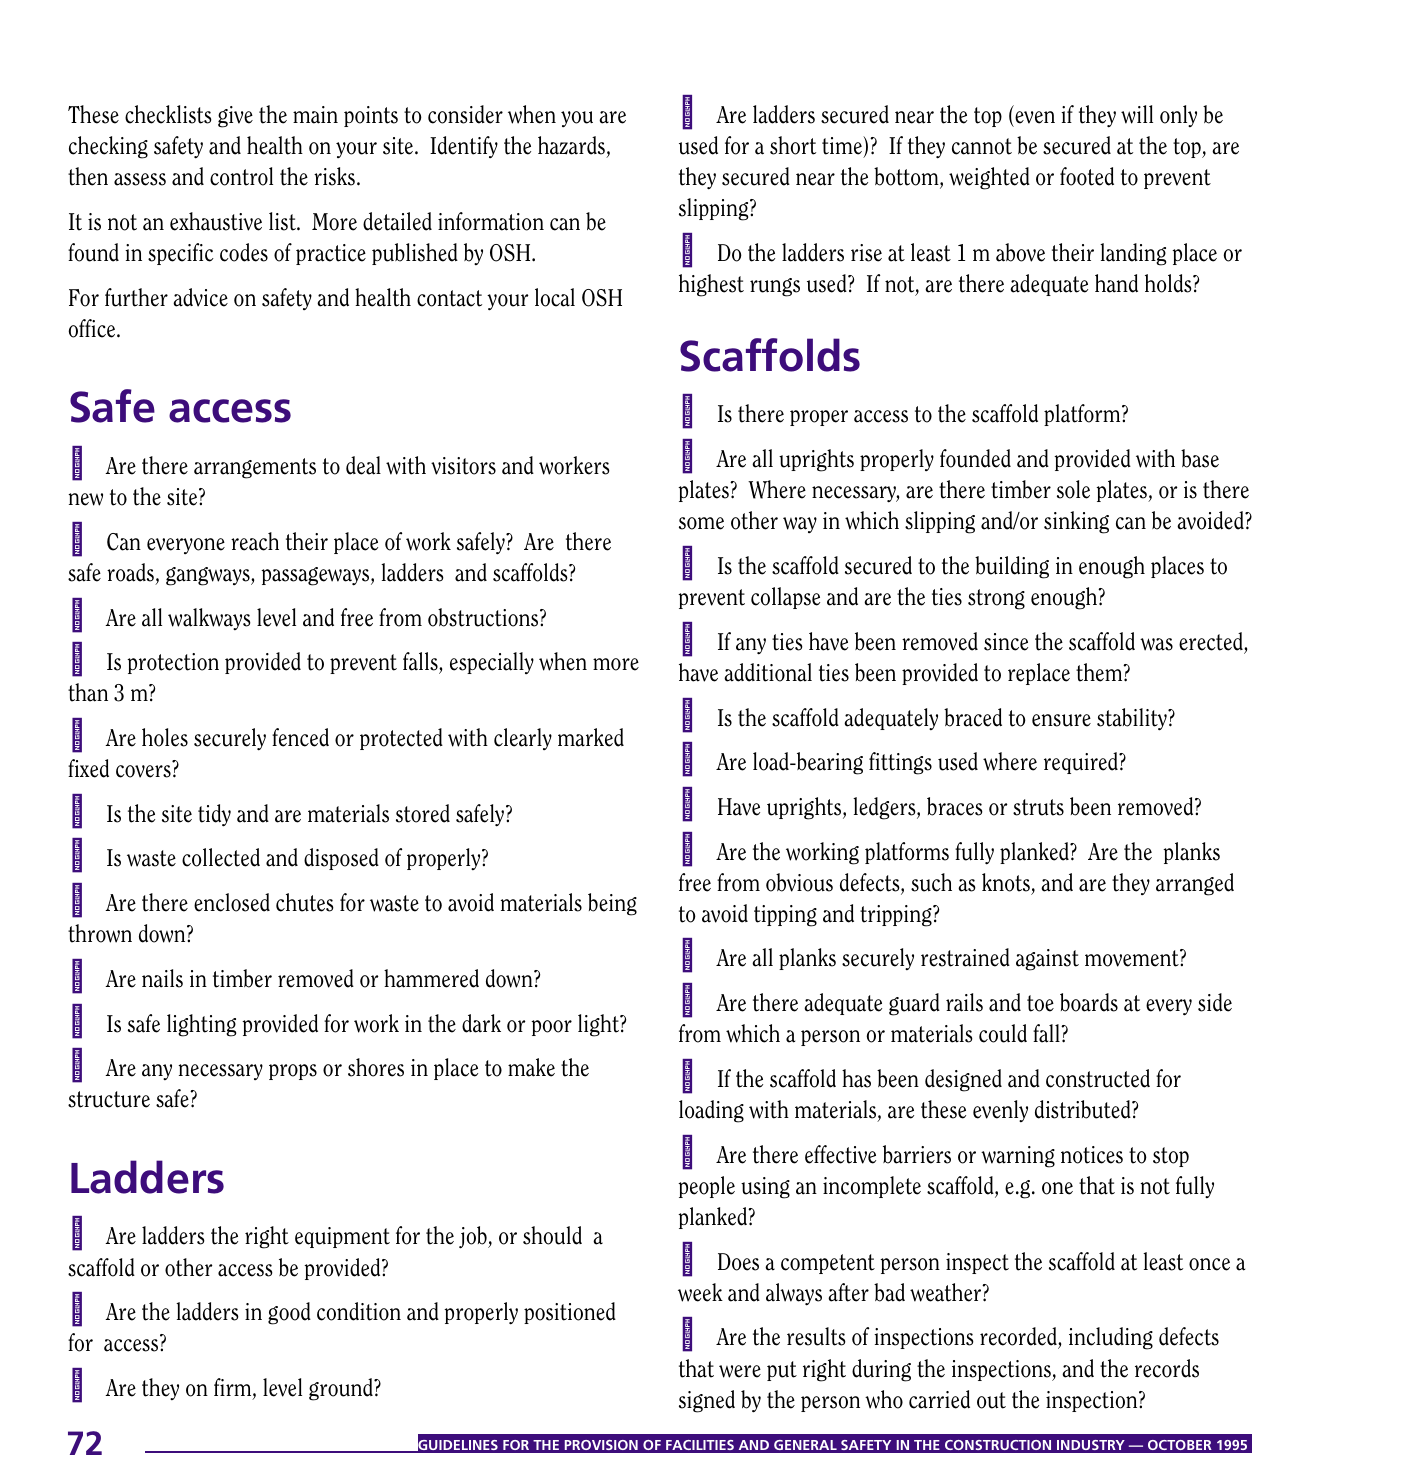 The image size is (1424, 1480). Describe the element at coordinates (571, 145) in the image. I see `hazards` at that location.
